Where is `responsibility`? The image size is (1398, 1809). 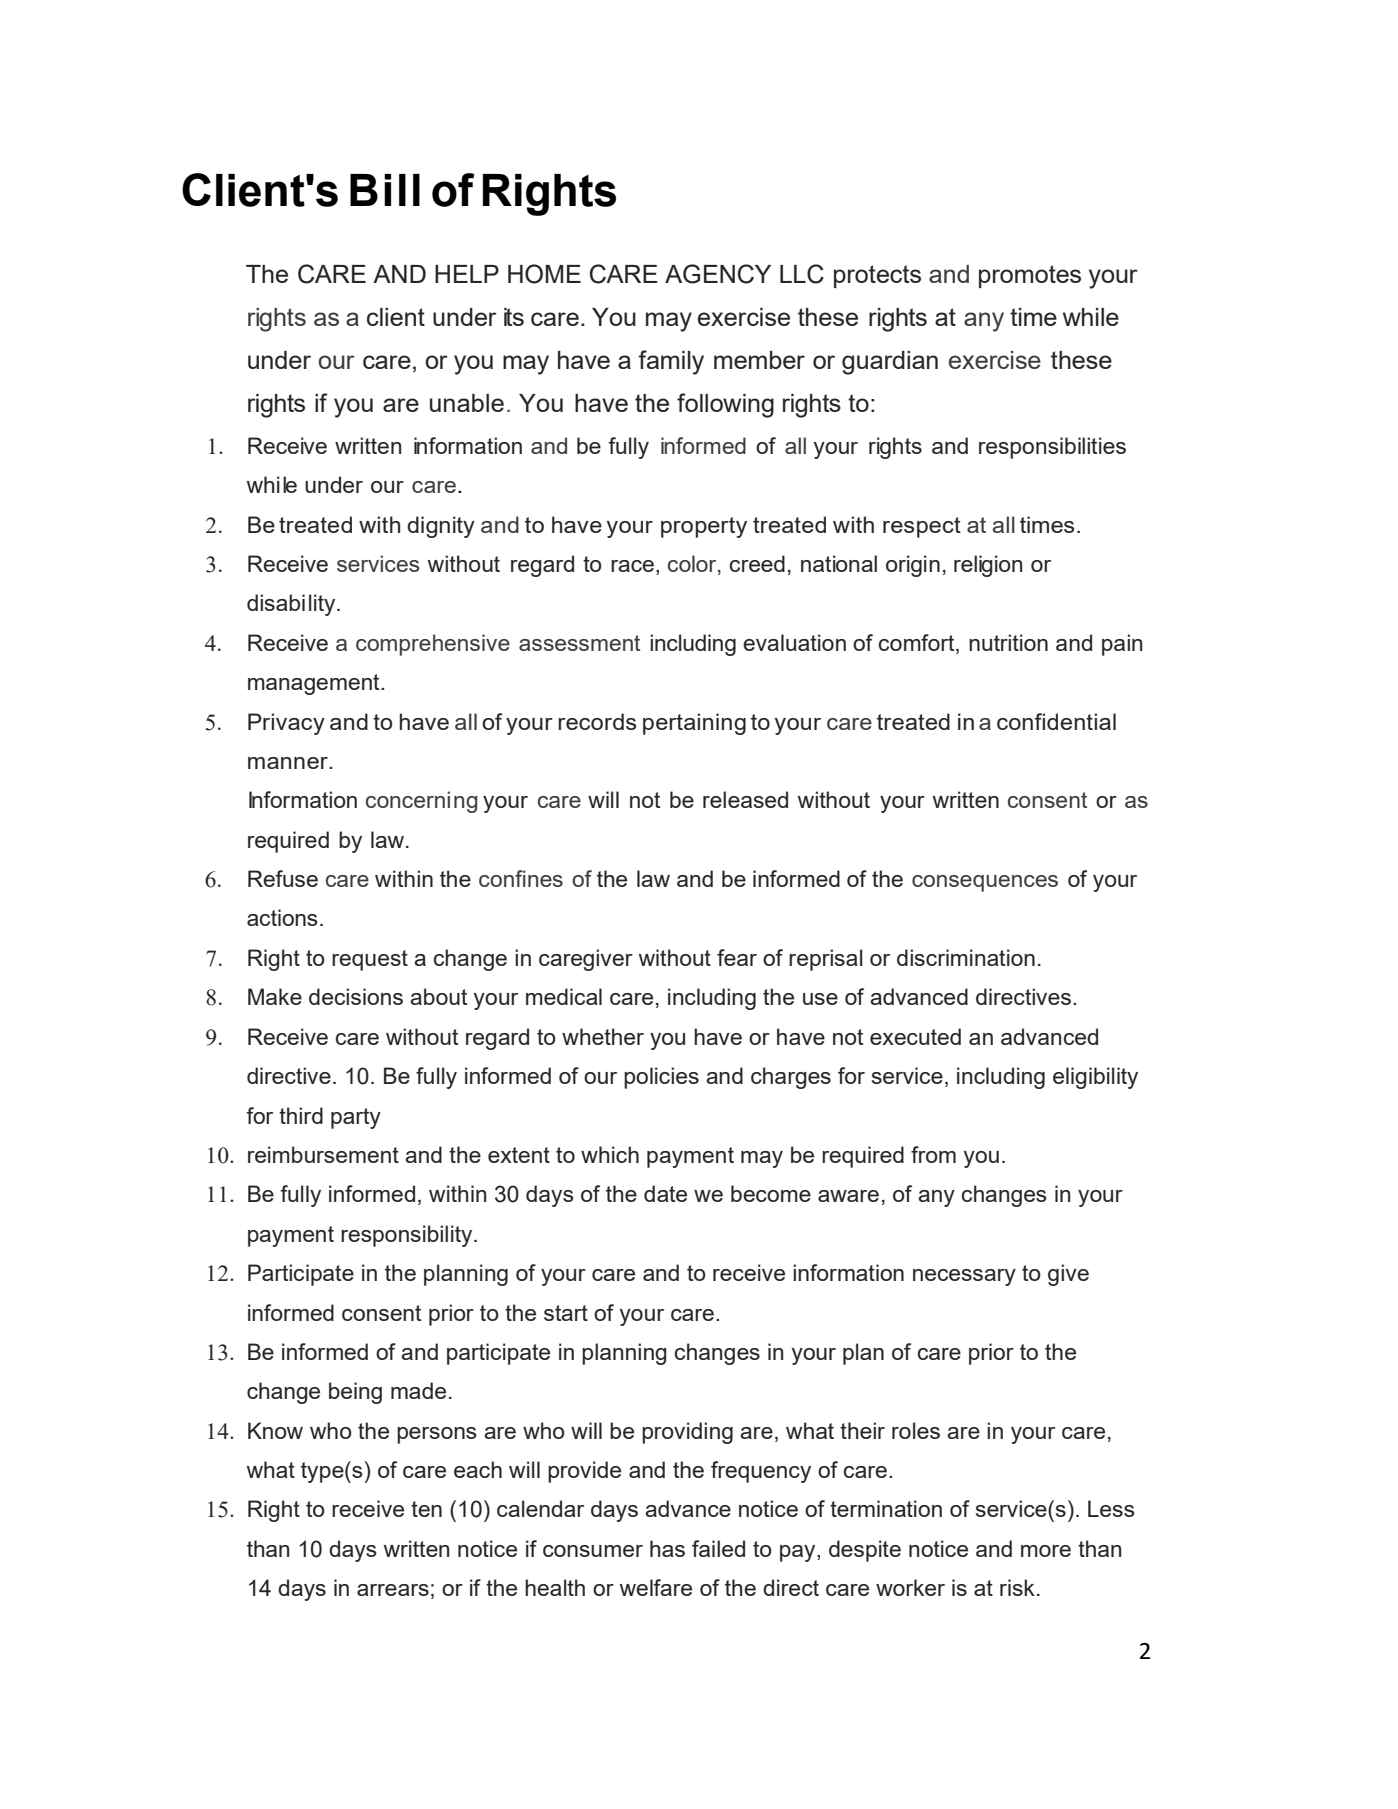
responsibility is located at coordinates (408, 1236).
